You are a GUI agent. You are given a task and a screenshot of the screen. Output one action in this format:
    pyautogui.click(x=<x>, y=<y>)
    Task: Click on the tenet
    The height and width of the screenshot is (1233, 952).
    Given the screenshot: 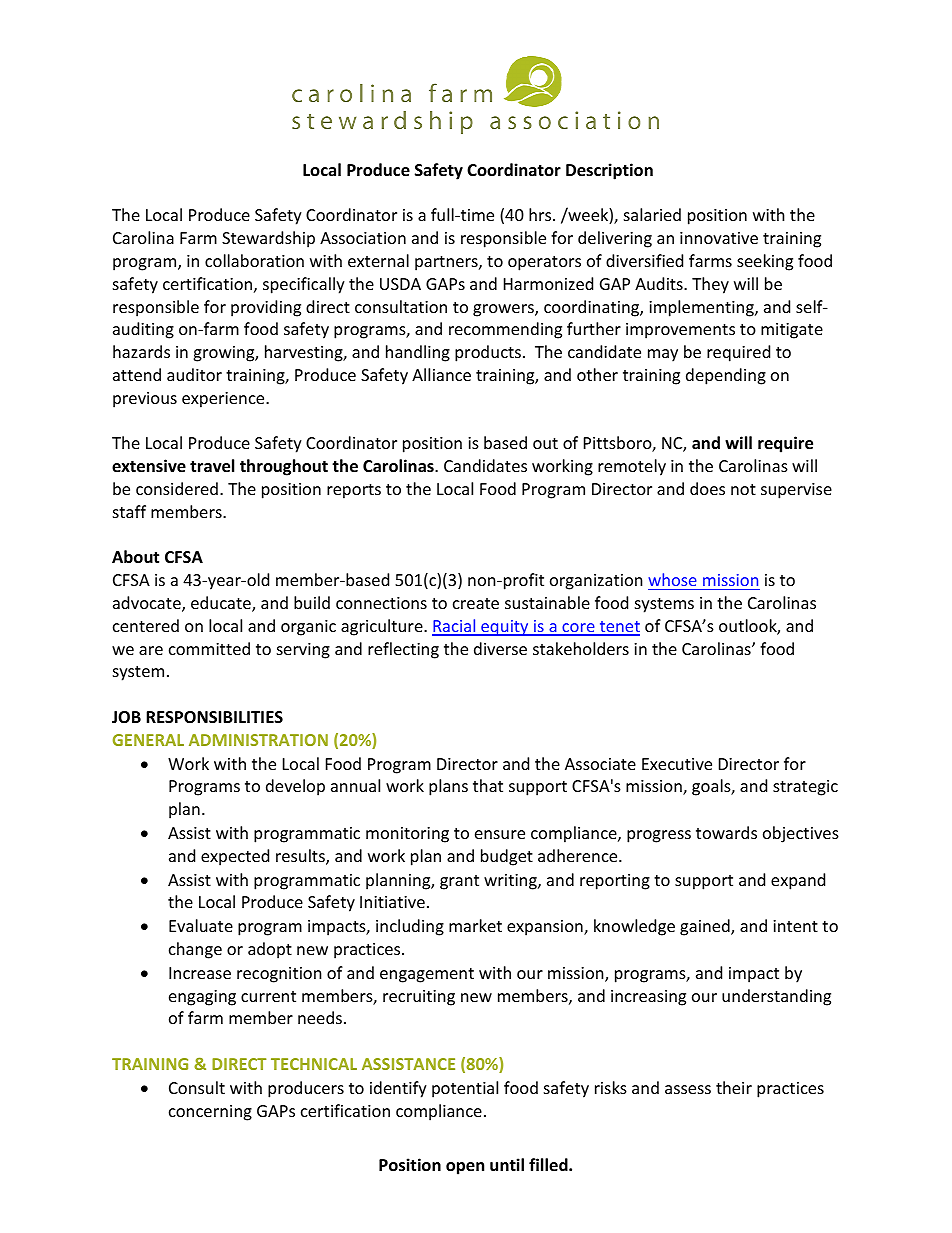 What is the action you would take?
    pyautogui.click(x=618, y=628)
